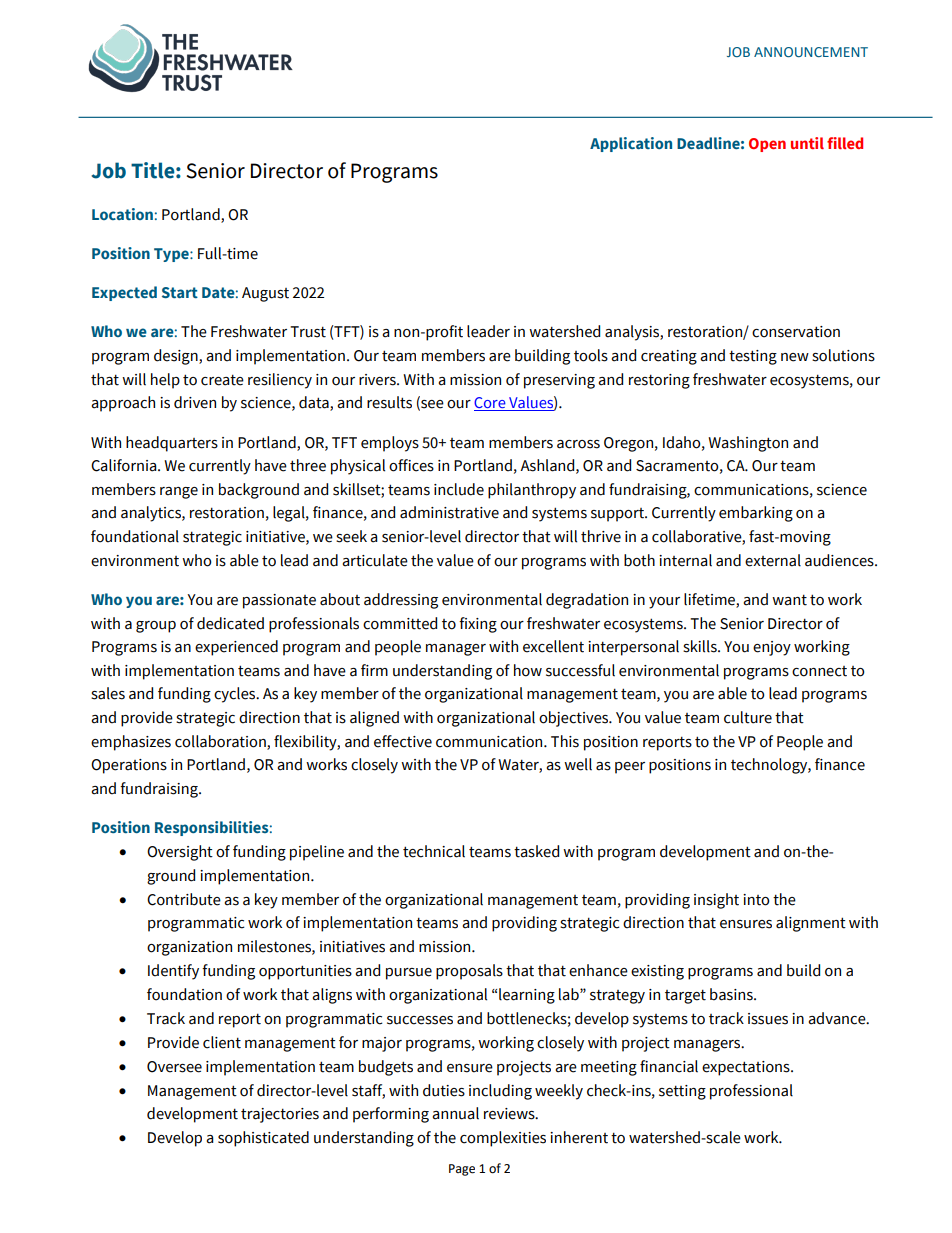  Describe the element at coordinates (811, 52) in the screenshot. I see `ANNOUNCEMENT` at that location.
